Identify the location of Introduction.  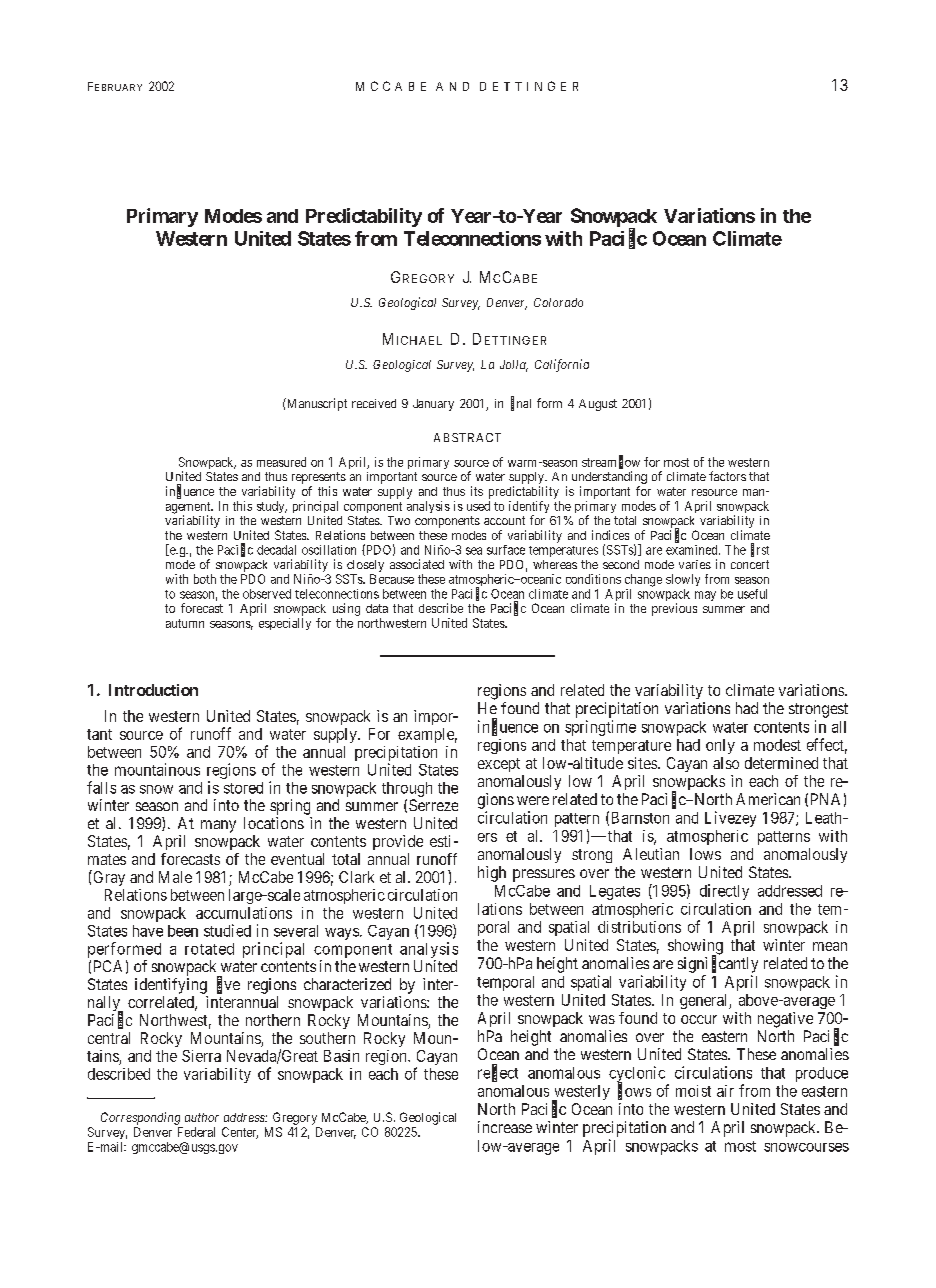
(153, 690).
